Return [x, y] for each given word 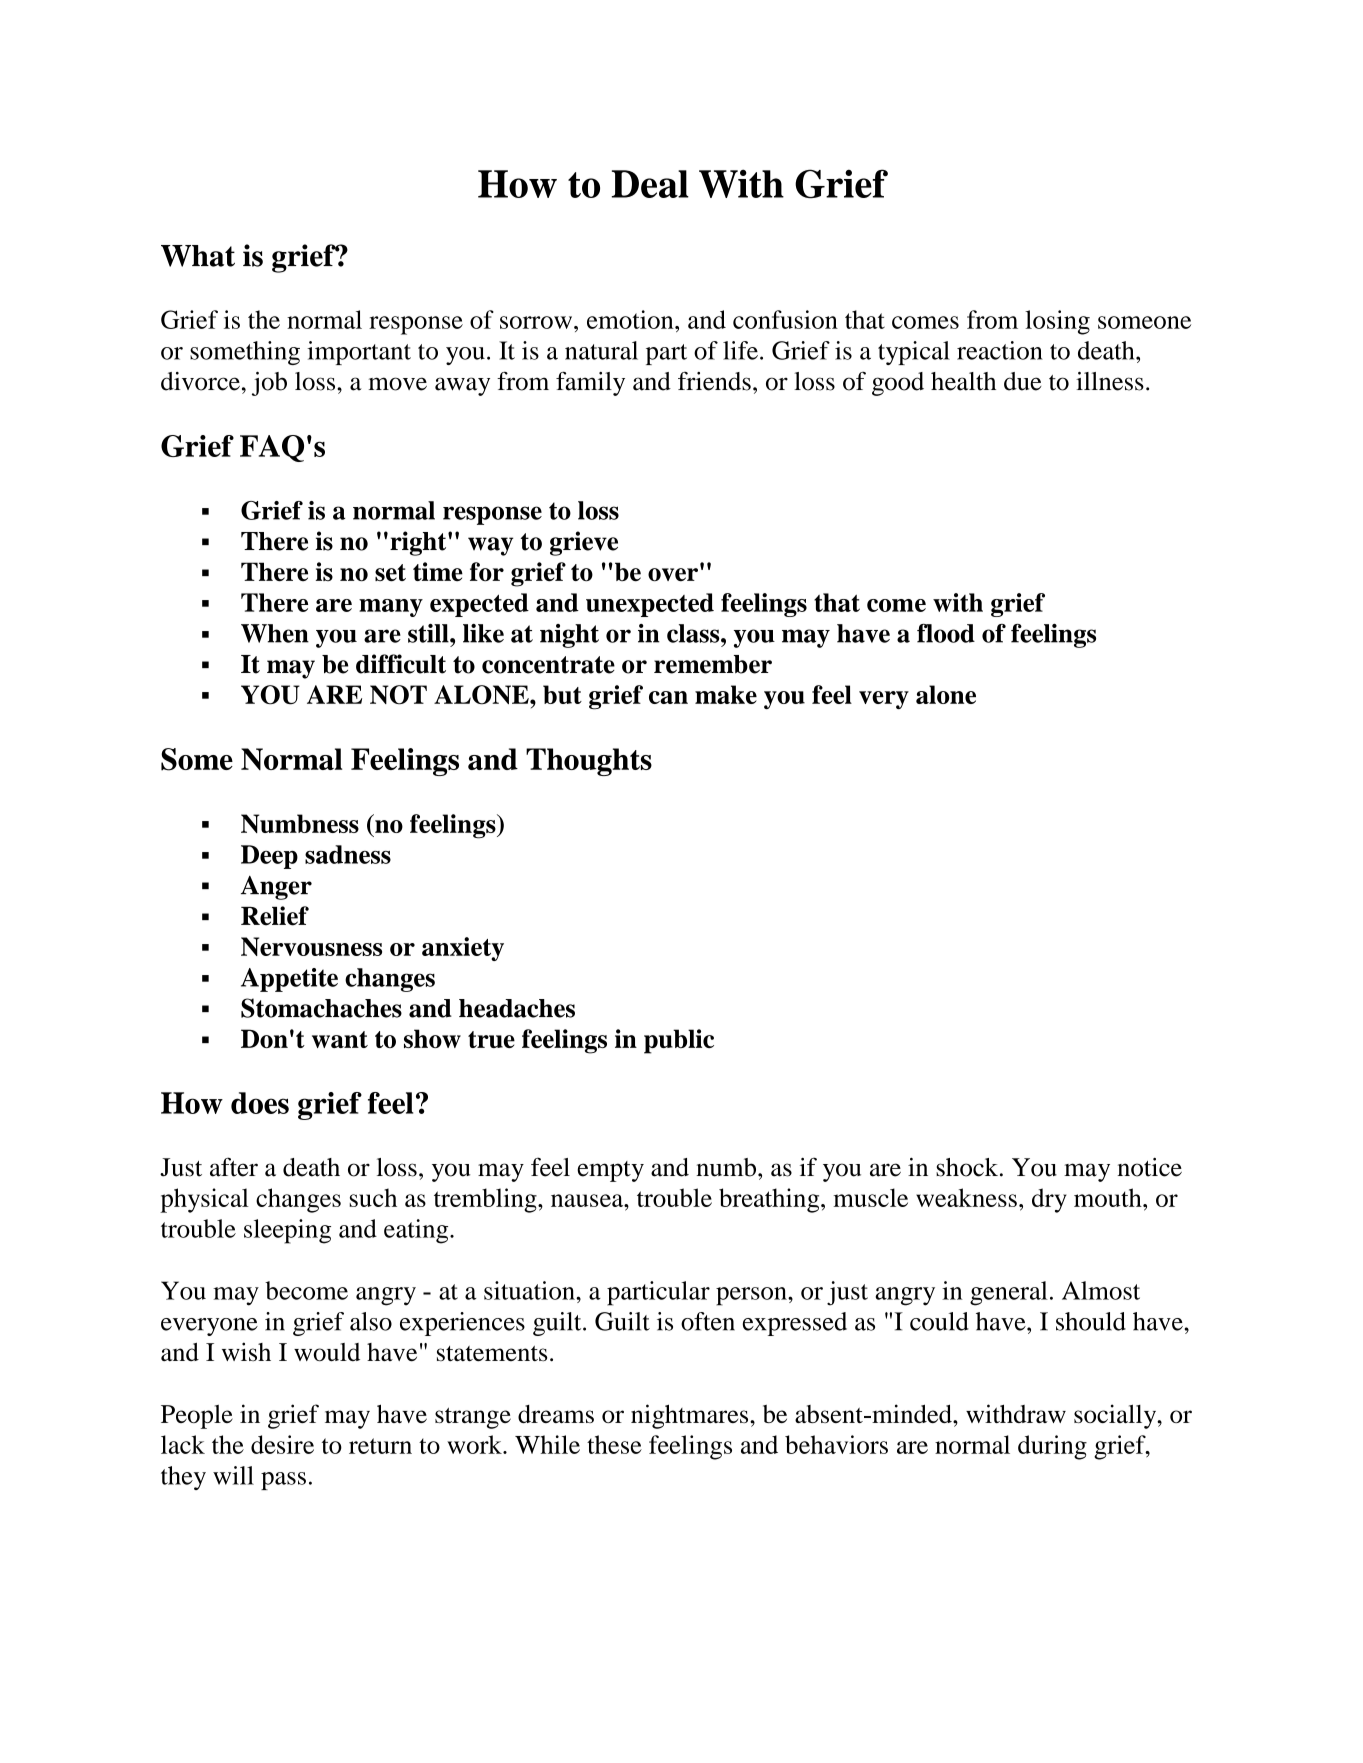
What [198, 256]
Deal [650, 184]
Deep [269, 857]
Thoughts [589, 762]
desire [282, 1444]
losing [1057, 322]
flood [946, 633]
